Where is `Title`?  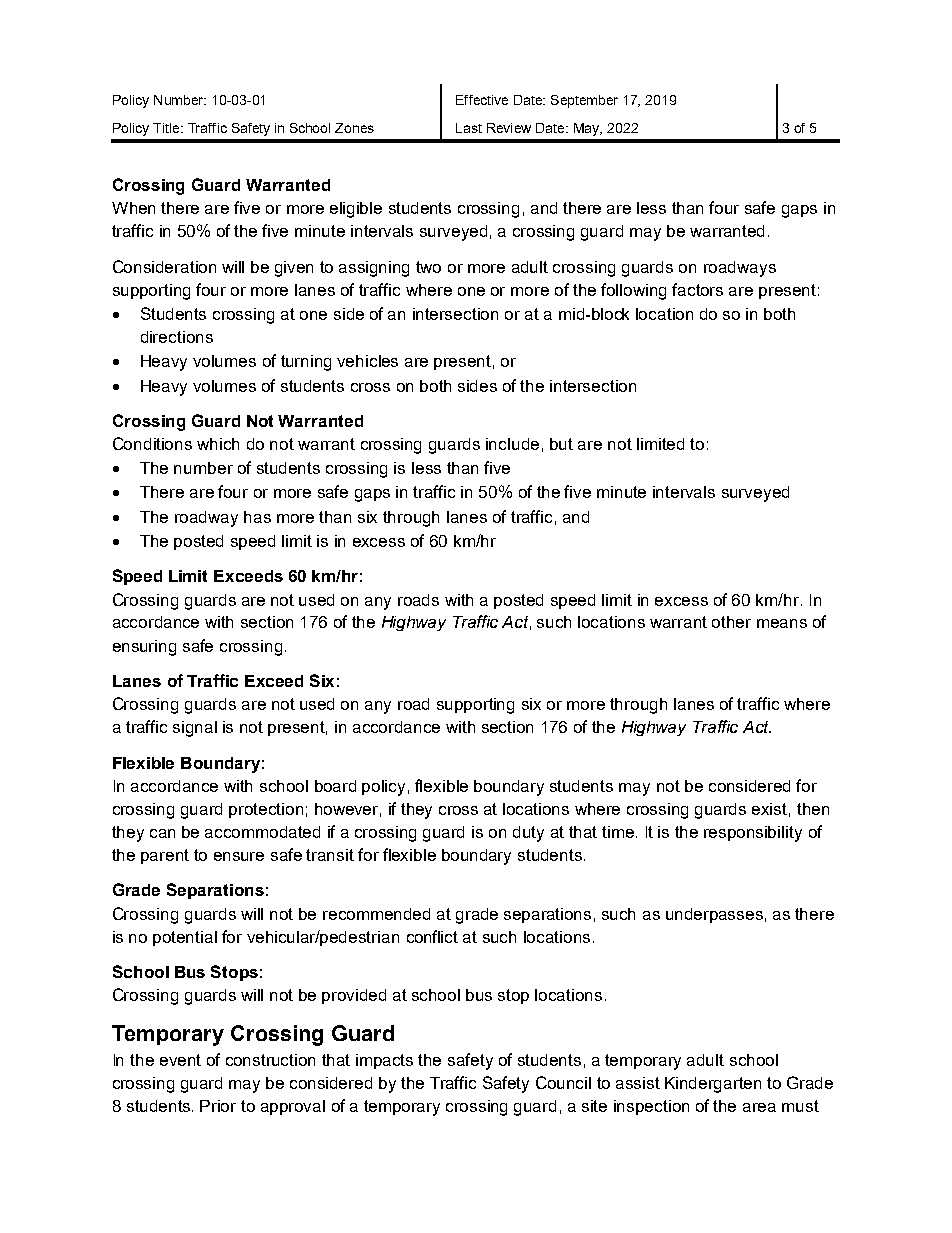 Title is located at coordinates (167, 128).
